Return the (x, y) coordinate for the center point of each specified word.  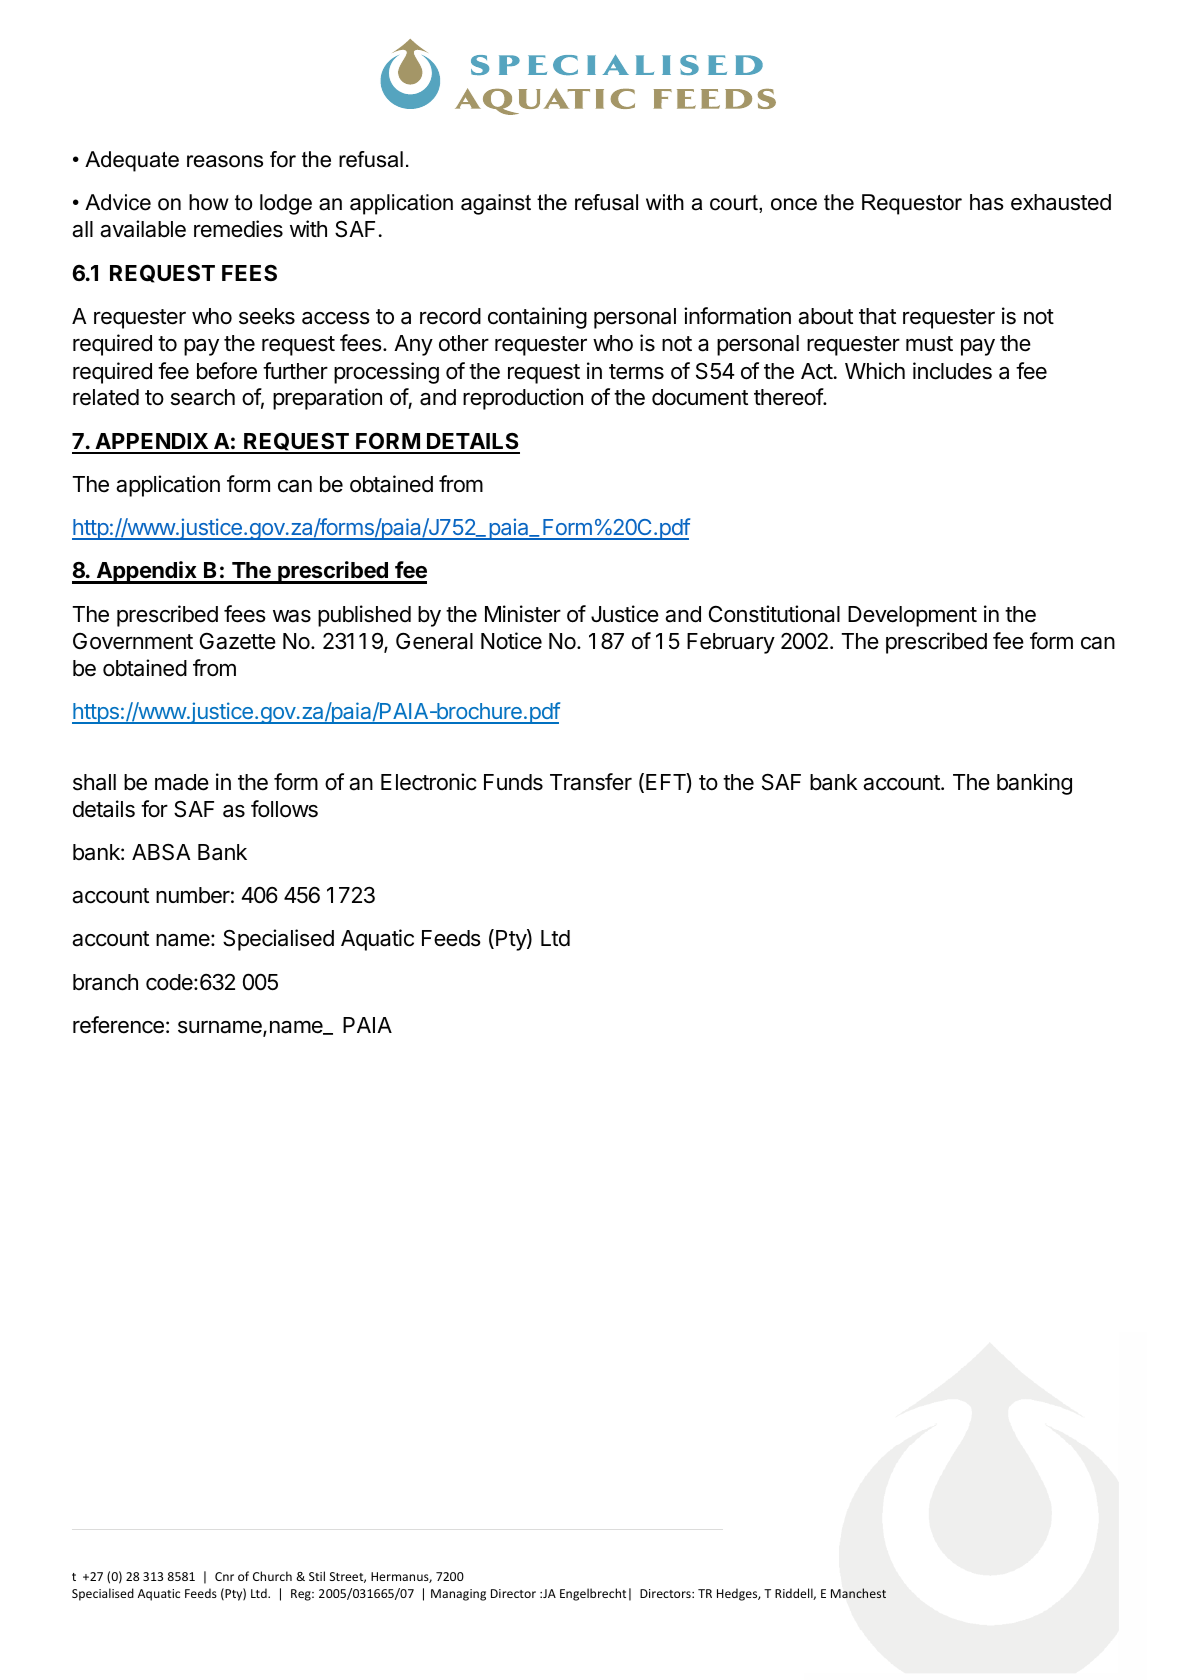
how (209, 202)
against (496, 204)
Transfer (591, 782)
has (987, 202)
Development (912, 616)
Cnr (224, 1576)
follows (284, 809)
